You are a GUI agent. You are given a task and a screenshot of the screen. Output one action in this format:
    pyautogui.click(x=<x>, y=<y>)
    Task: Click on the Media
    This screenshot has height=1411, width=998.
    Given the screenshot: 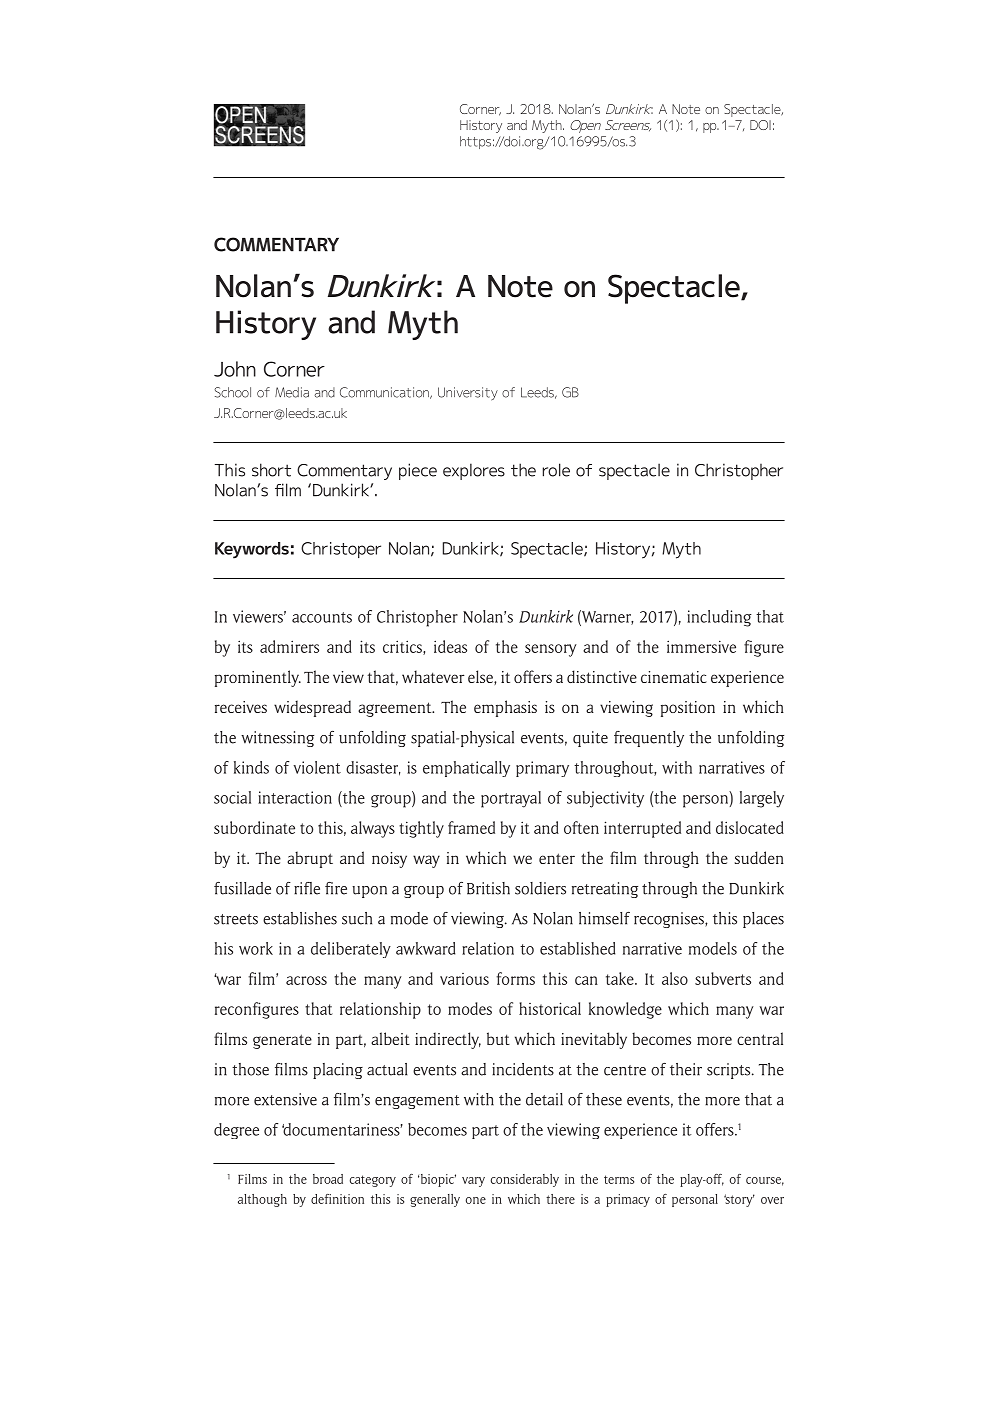 What is the action you would take?
    pyautogui.click(x=292, y=392)
